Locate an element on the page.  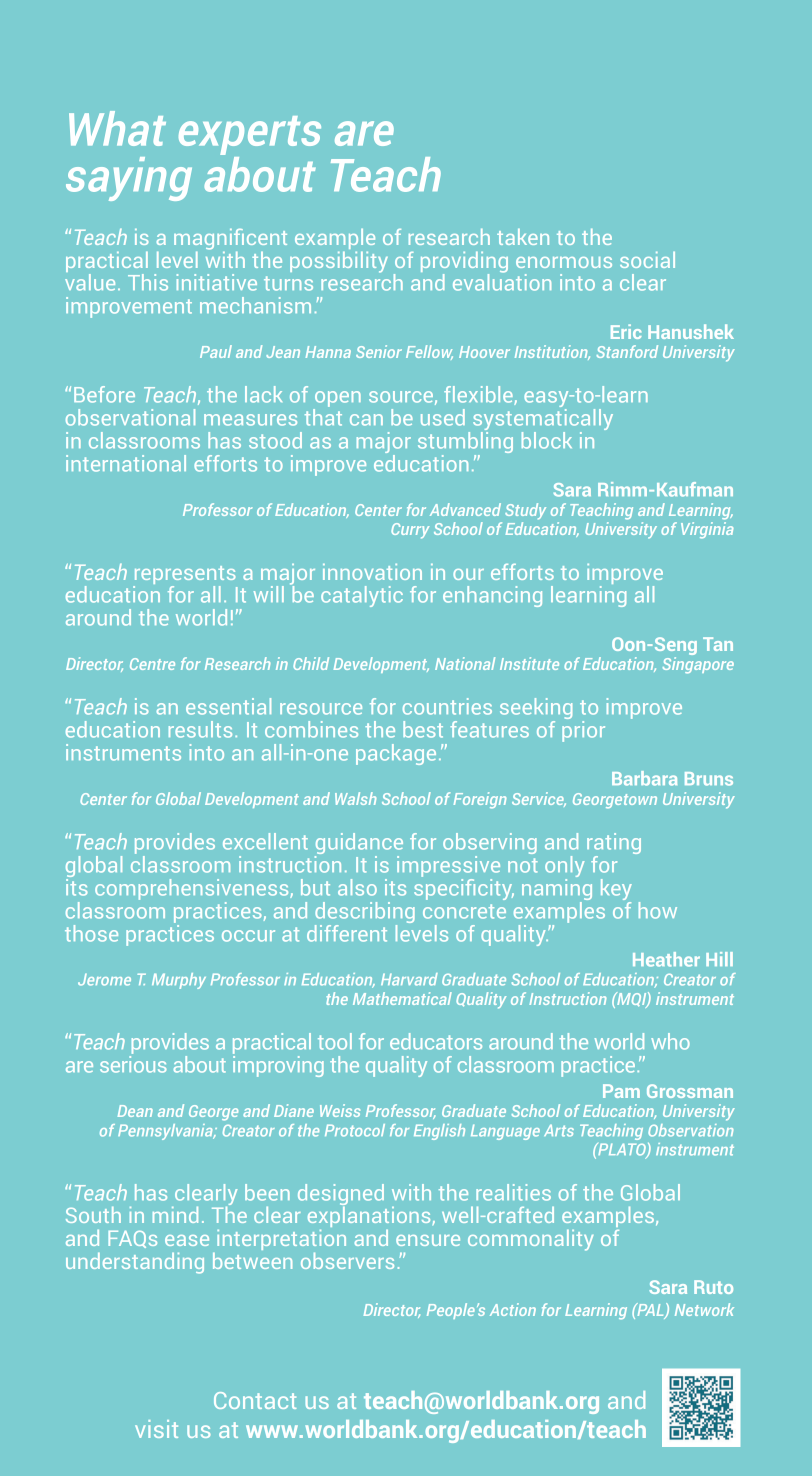
Action is located at coordinates (513, 1309).
